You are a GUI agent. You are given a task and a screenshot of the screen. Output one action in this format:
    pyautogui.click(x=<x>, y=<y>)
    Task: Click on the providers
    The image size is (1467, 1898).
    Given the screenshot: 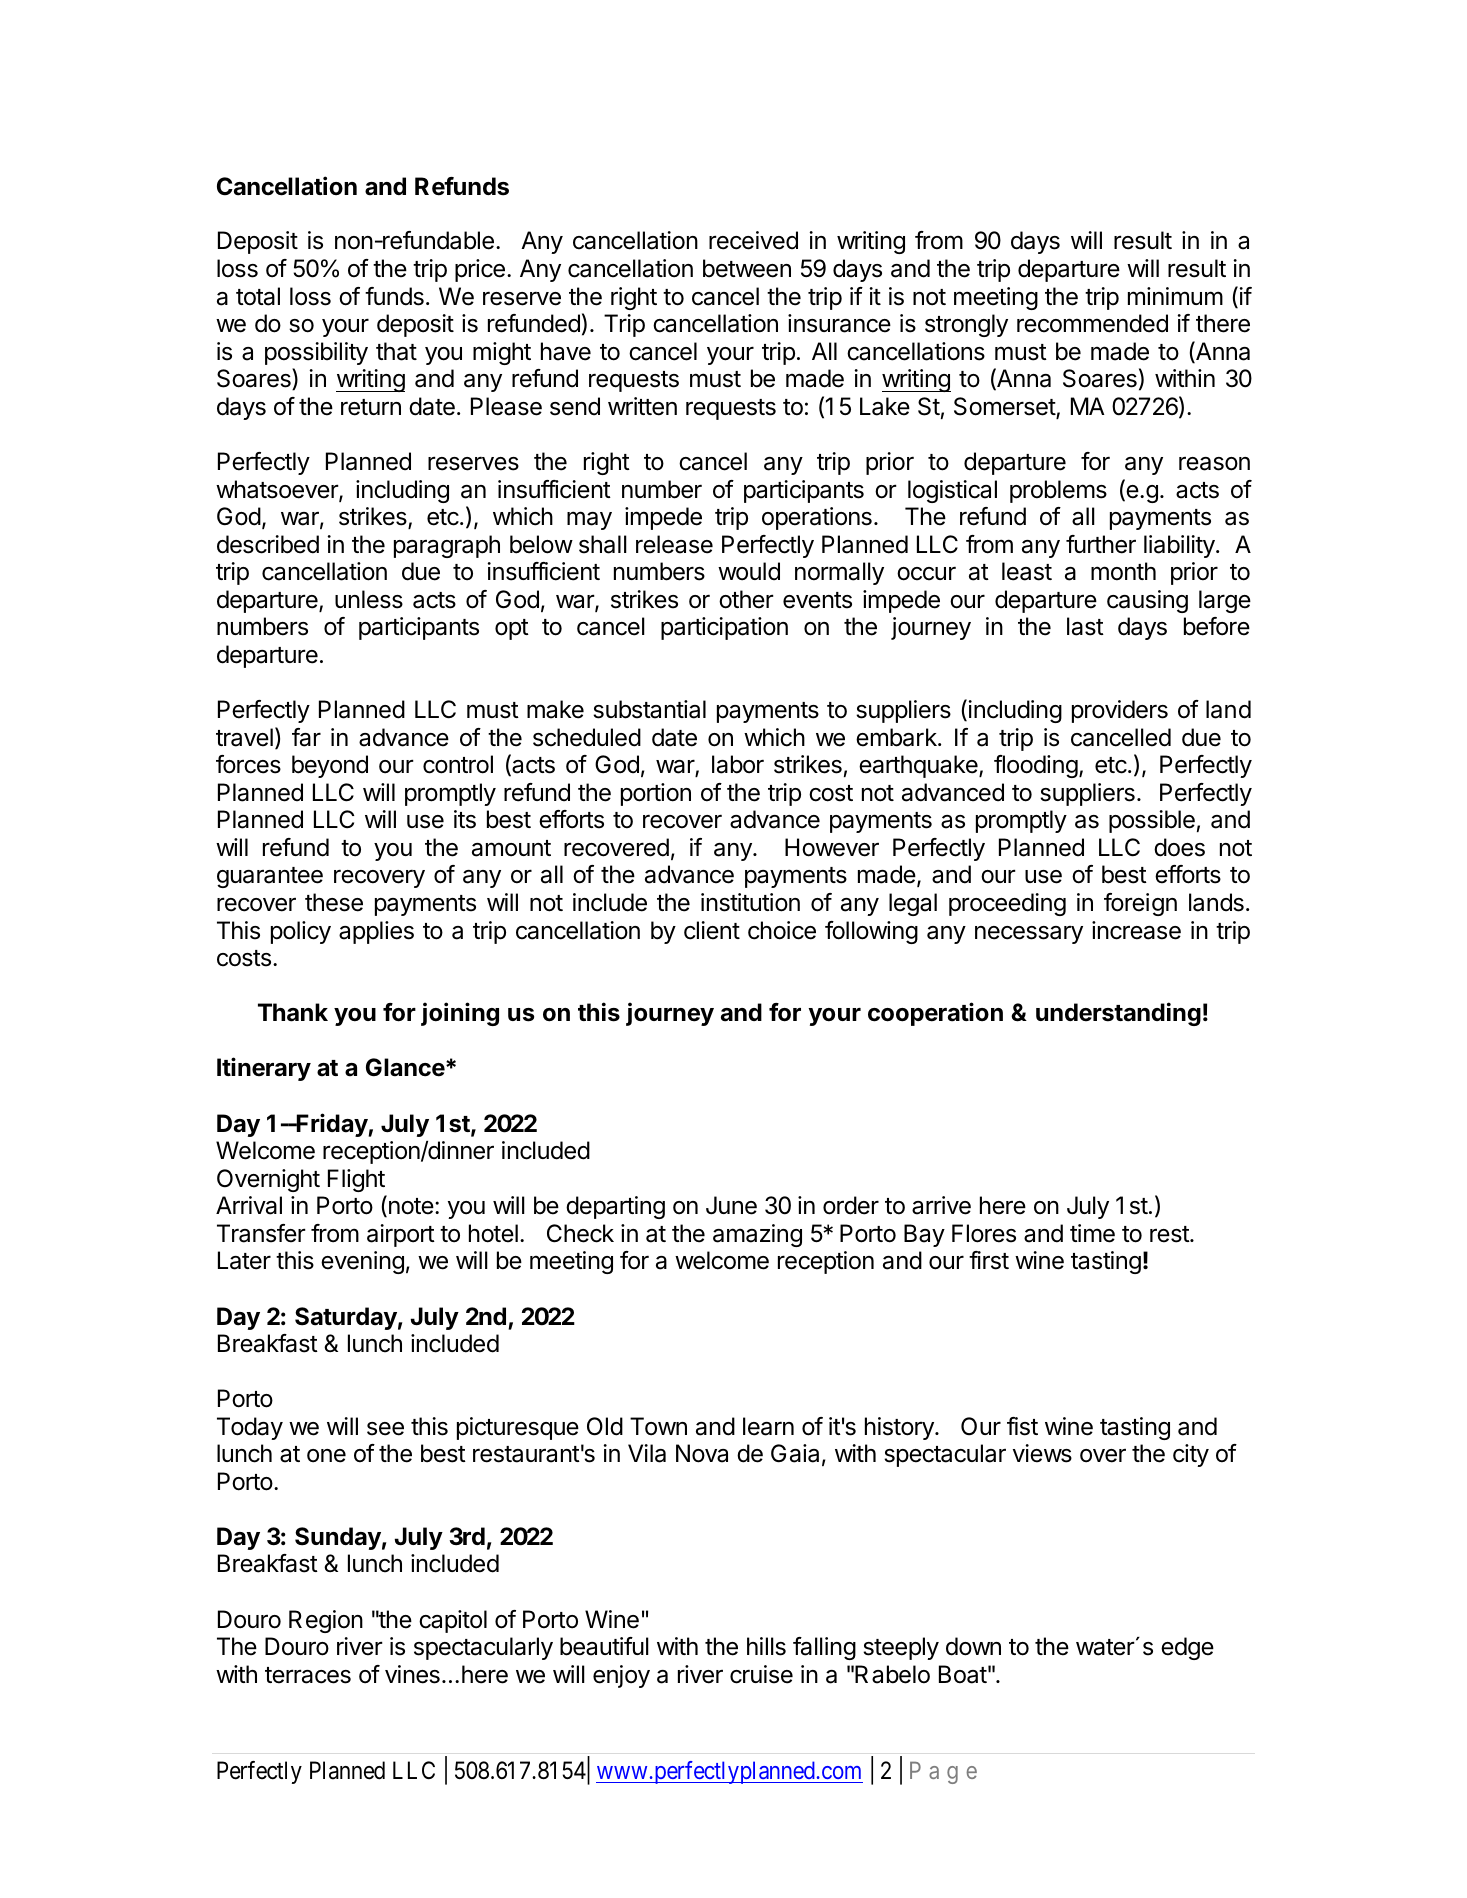 What is the action you would take?
    pyautogui.click(x=1120, y=711)
